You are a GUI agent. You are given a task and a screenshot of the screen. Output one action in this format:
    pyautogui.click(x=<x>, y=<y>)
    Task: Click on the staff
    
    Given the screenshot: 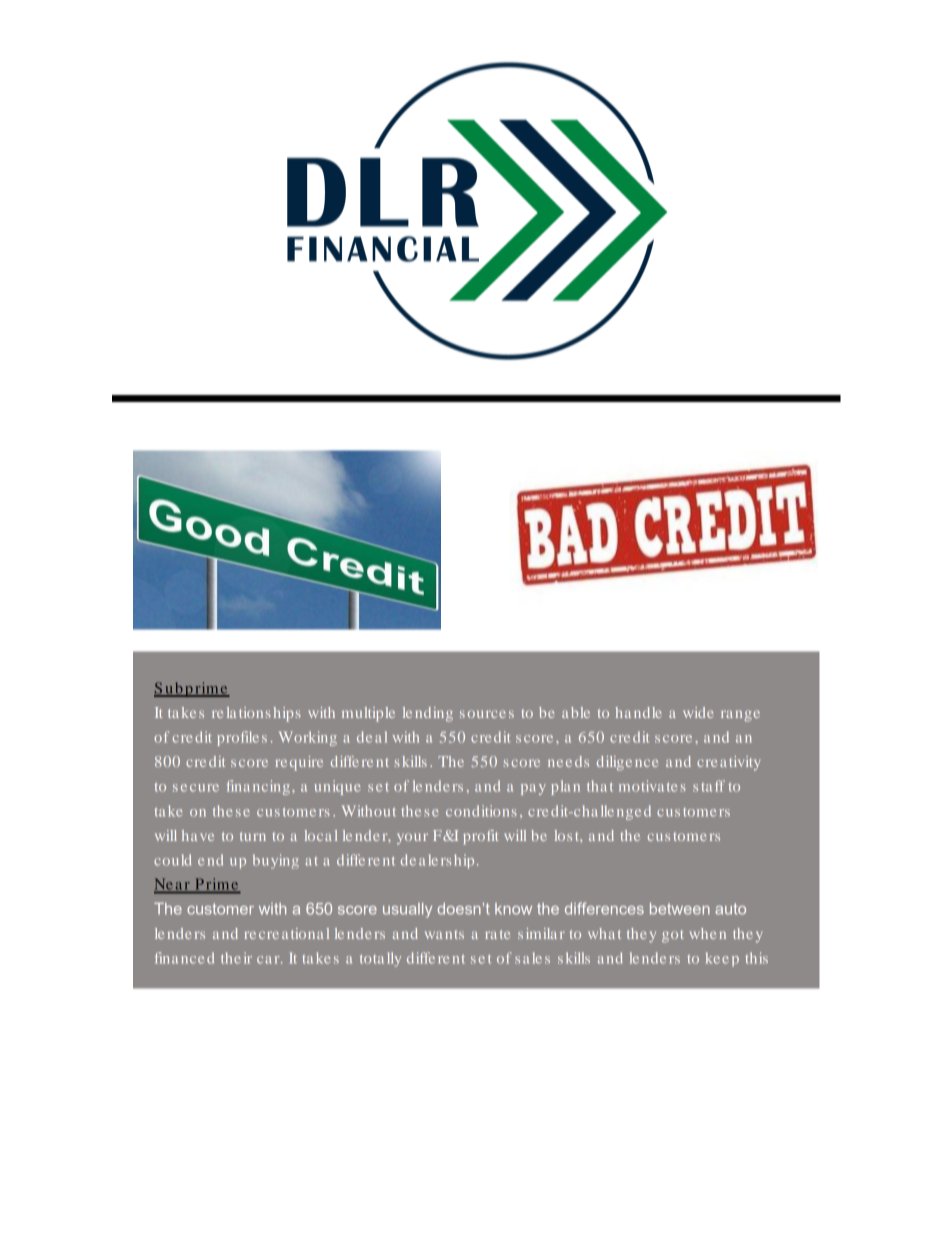 What is the action you would take?
    pyautogui.click(x=709, y=786)
